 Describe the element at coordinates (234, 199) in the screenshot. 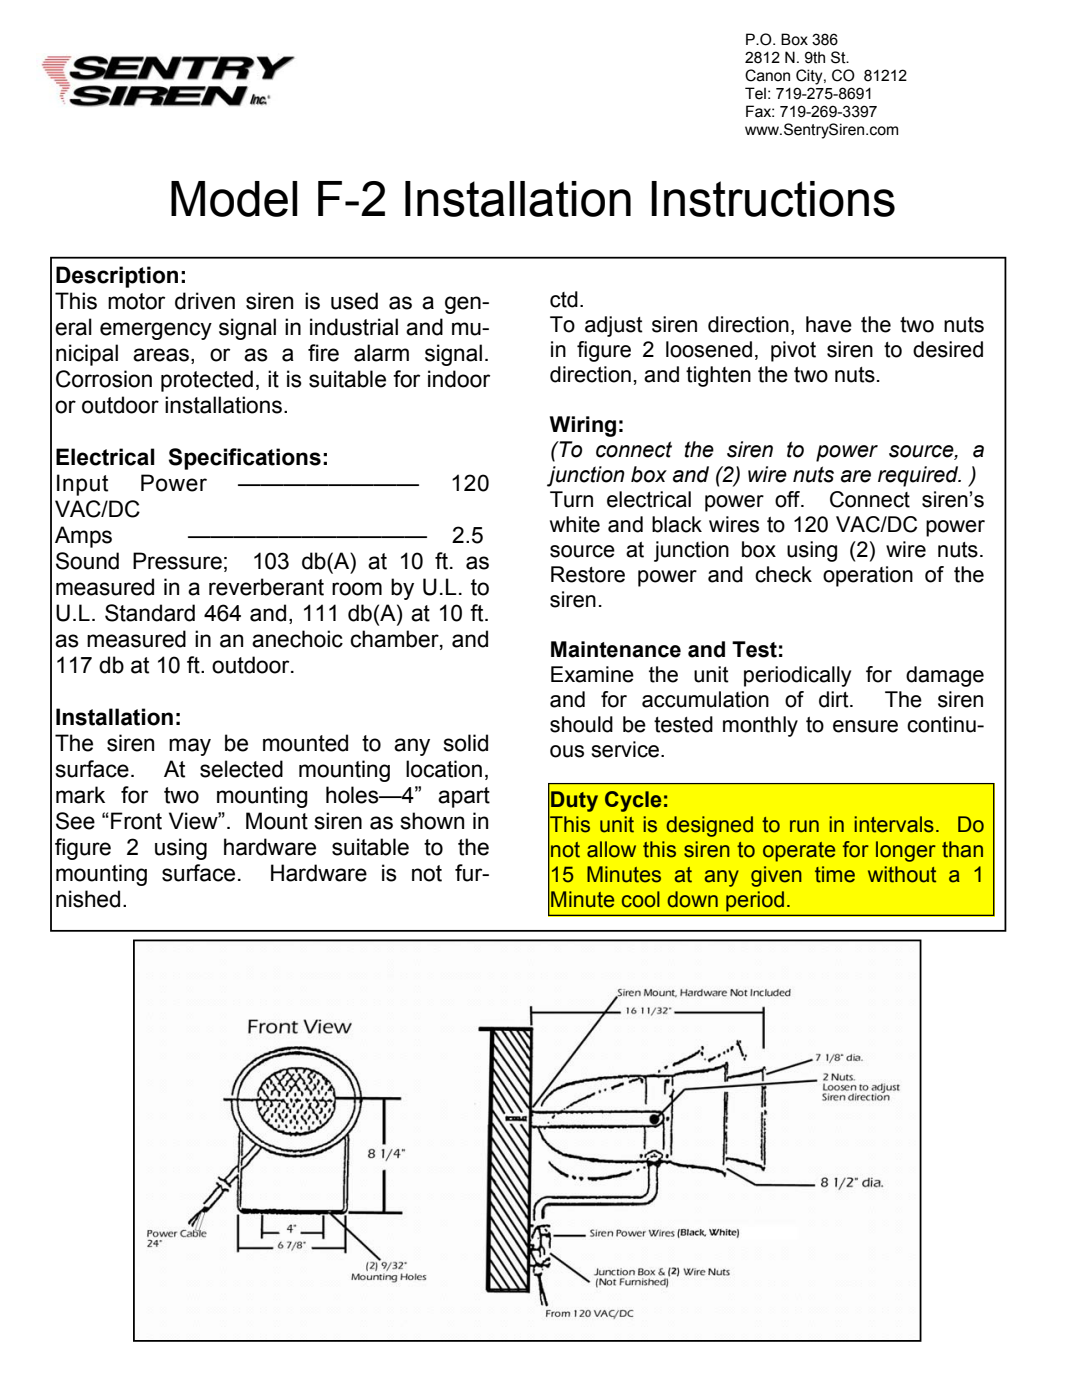

I see `Model` at that location.
